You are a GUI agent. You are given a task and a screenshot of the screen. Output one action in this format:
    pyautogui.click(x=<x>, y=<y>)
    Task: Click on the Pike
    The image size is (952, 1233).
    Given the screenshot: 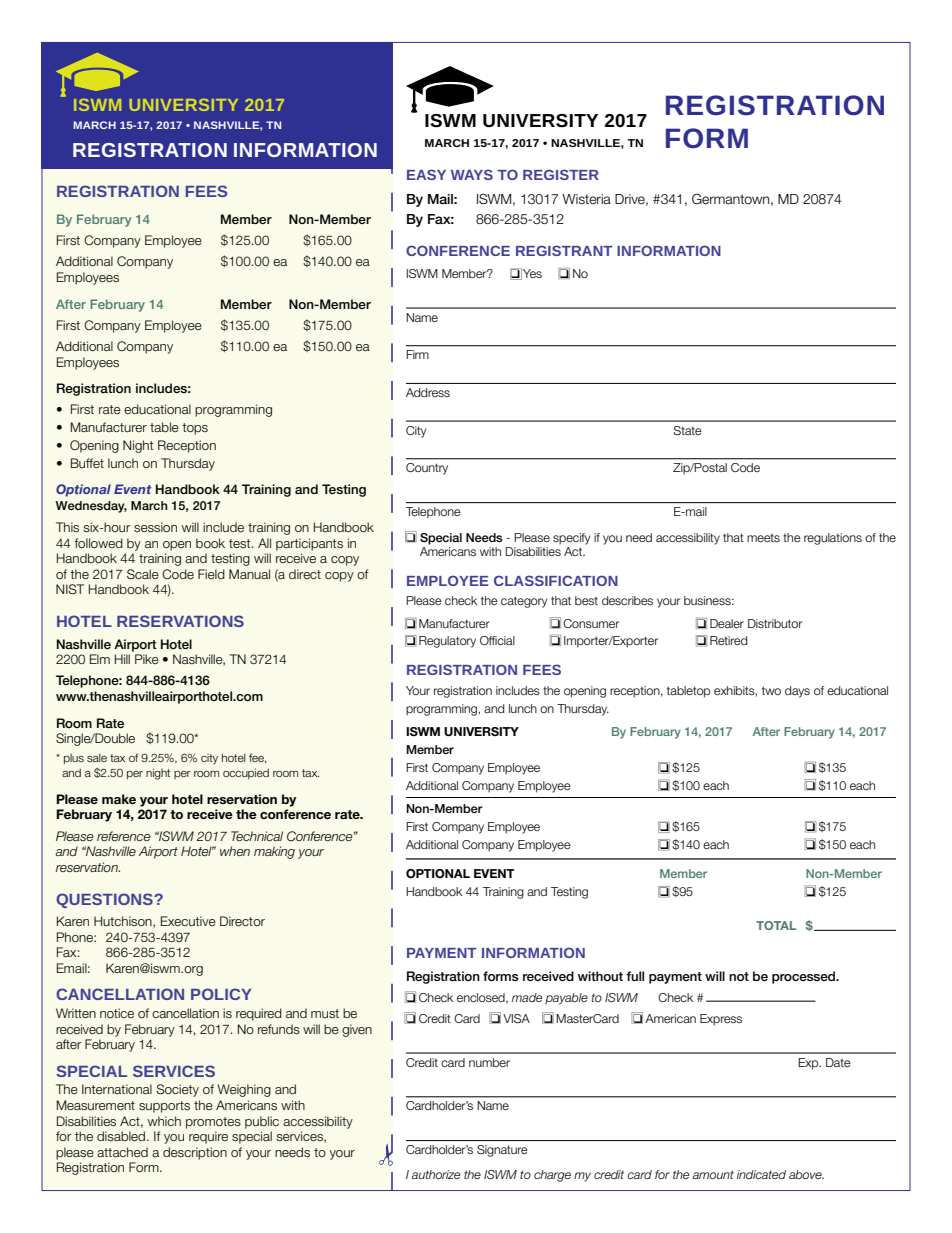 What is the action you would take?
    pyautogui.click(x=147, y=659)
